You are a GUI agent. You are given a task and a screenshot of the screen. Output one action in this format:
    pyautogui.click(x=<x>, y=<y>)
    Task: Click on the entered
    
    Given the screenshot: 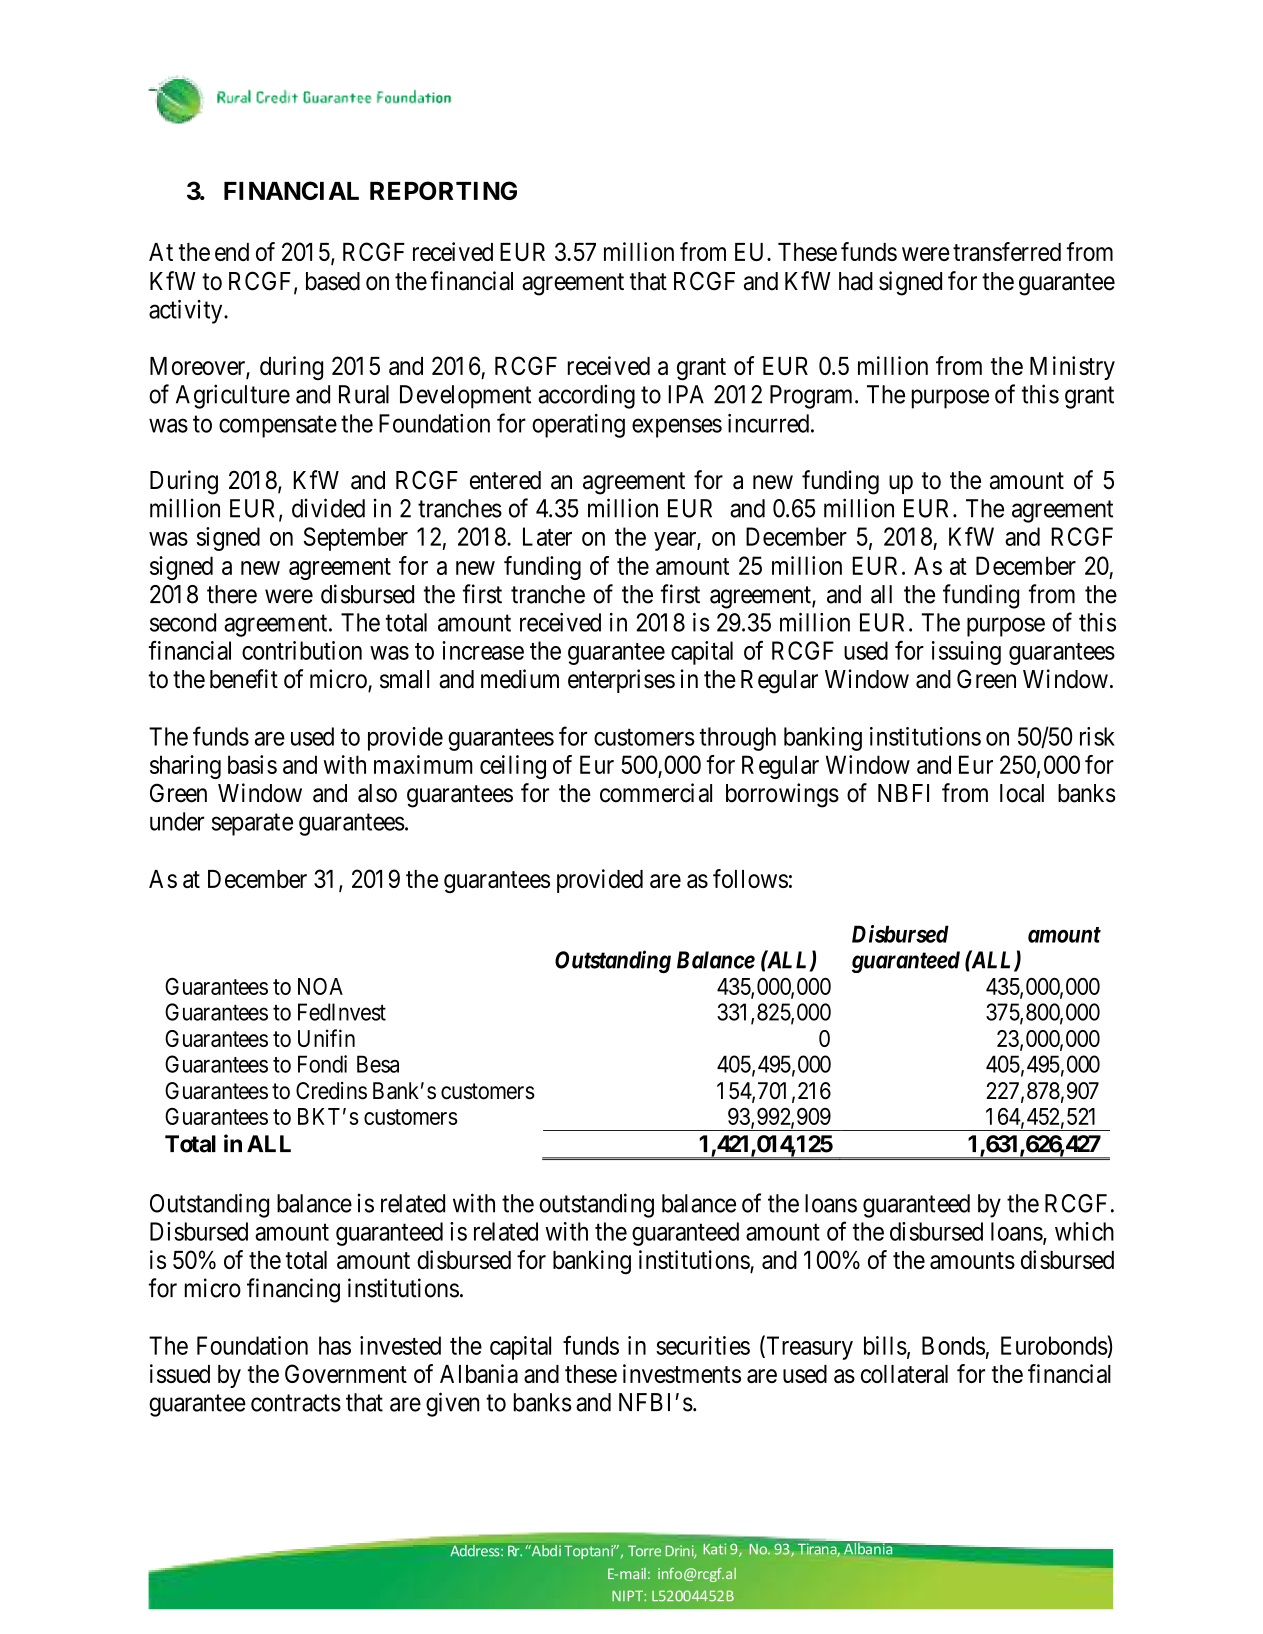 What is the action you would take?
    pyautogui.click(x=505, y=480)
